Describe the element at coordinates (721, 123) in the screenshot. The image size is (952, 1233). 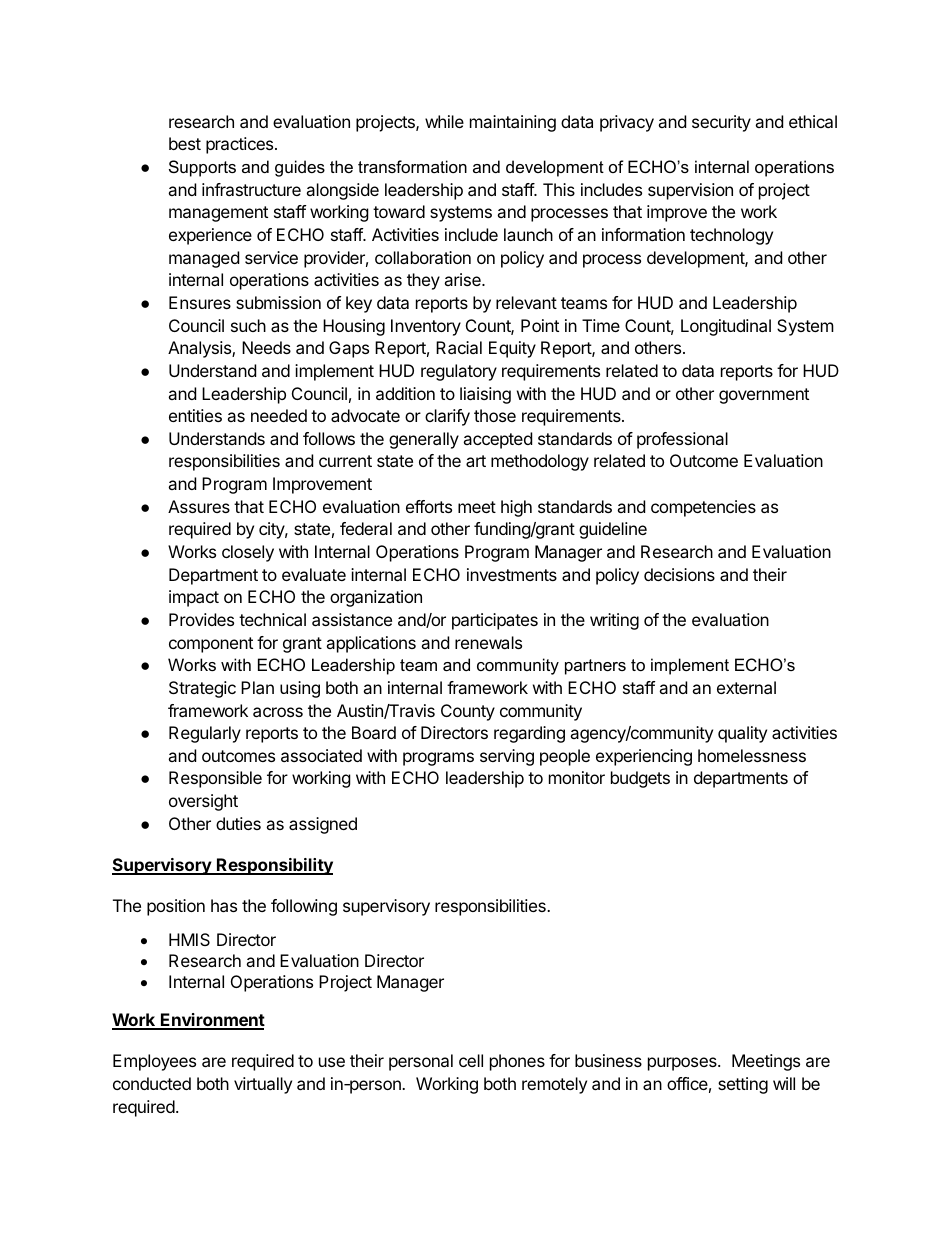
I see `security` at that location.
